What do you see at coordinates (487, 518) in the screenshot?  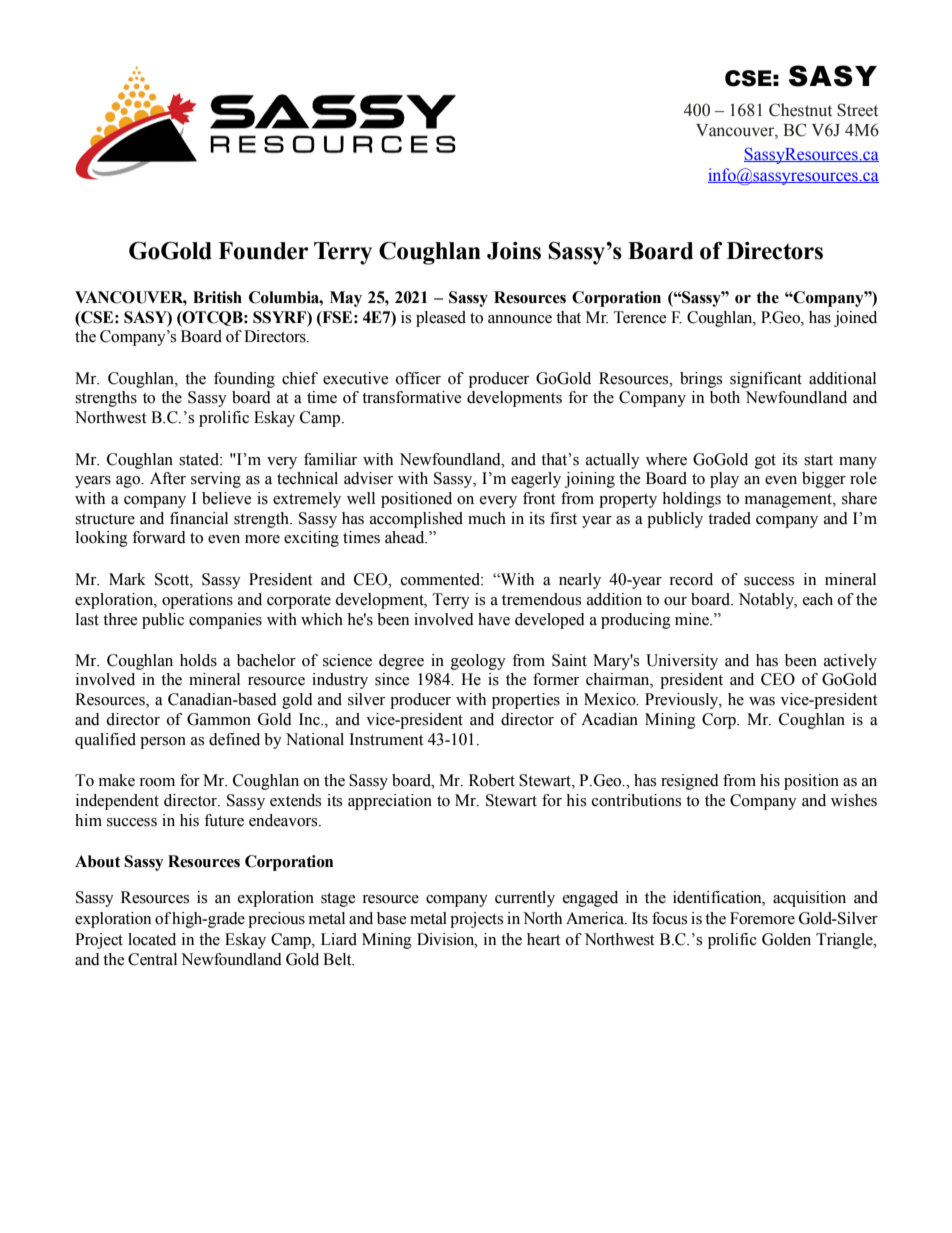 I see `much` at bounding box center [487, 518].
